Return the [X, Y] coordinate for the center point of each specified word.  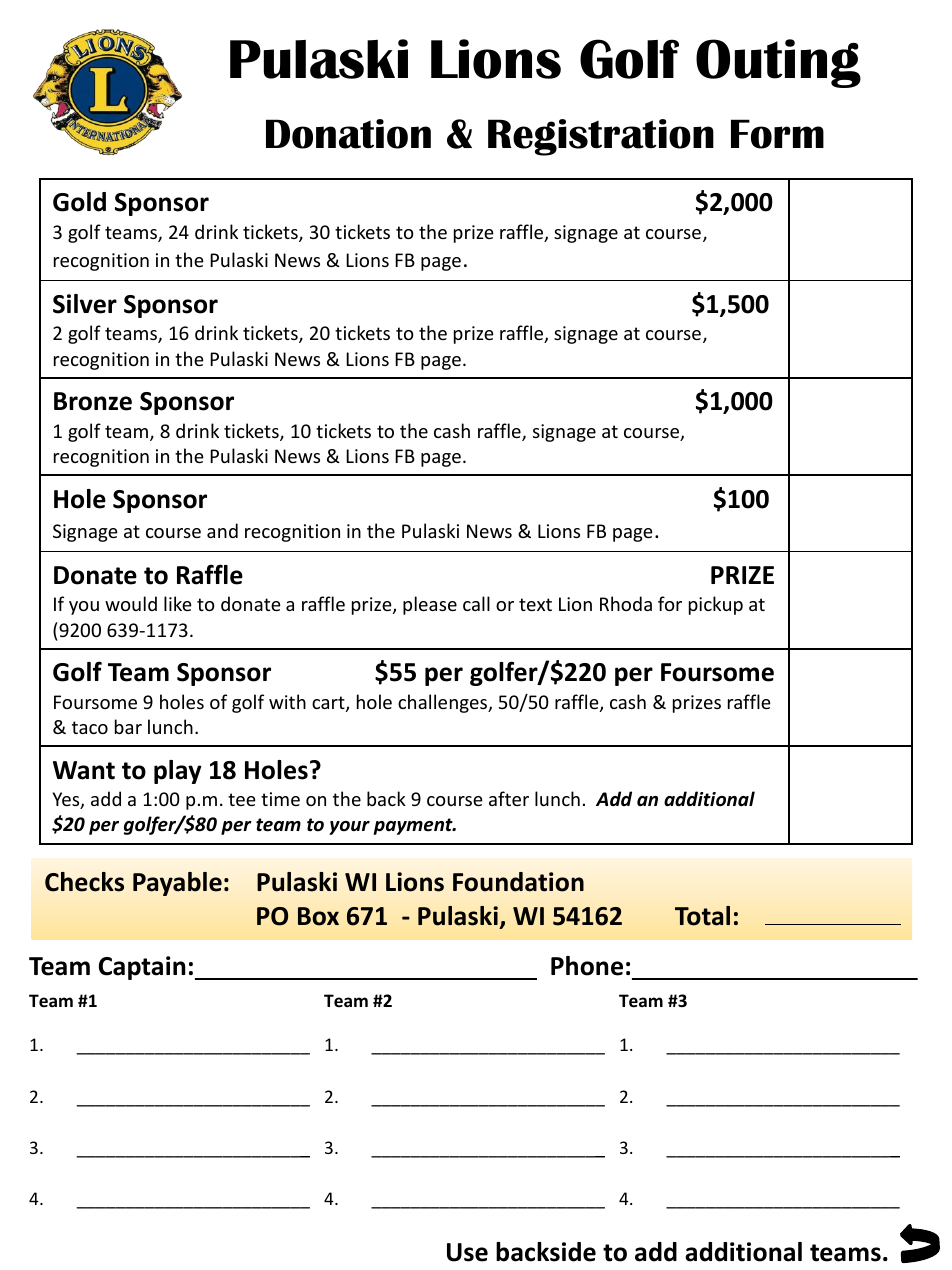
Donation [348, 134]
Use [467, 1252]
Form [777, 134]
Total [702, 916]
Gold [79, 202]
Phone [587, 966]
